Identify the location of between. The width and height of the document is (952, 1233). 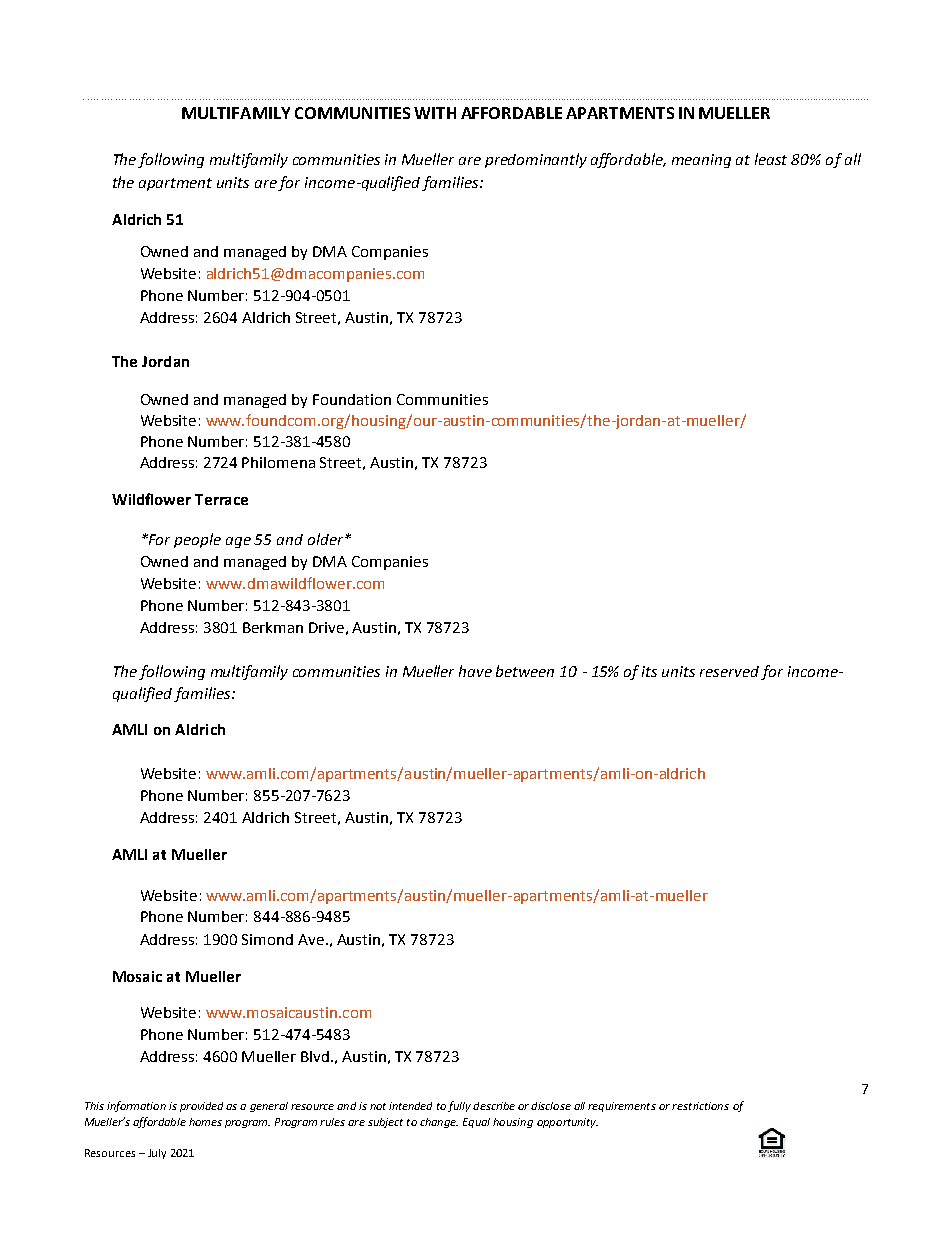
(525, 671).
